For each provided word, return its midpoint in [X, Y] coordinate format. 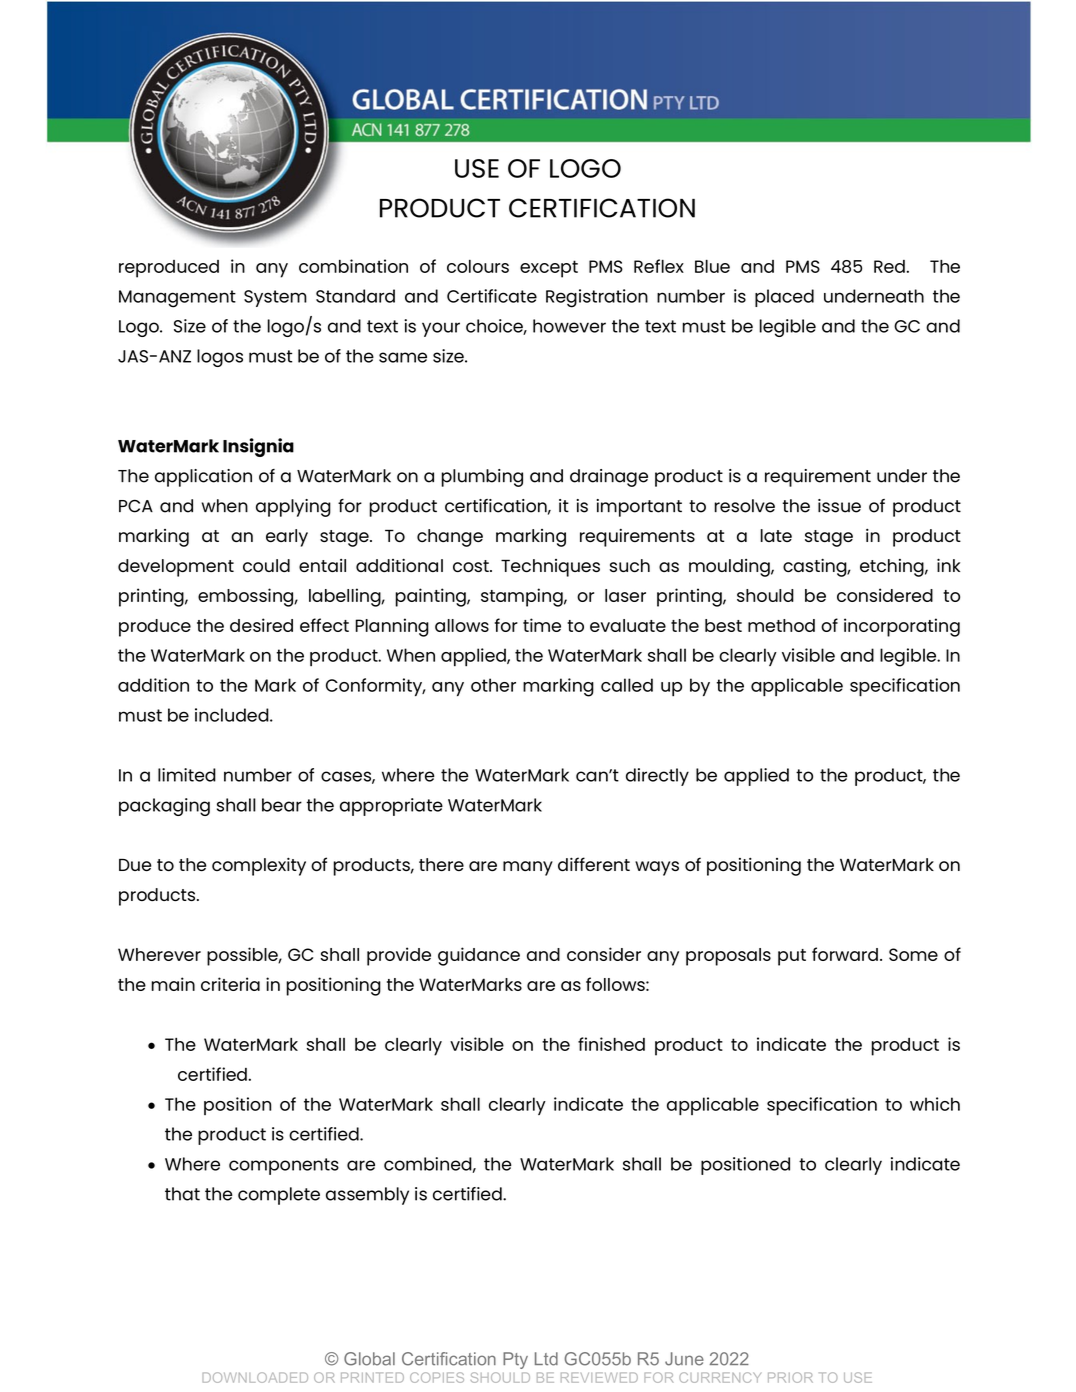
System [275, 298]
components [284, 1166]
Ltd [546, 1359]
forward [845, 954]
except [549, 269]
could [266, 565]
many [528, 868]
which [935, 1104]
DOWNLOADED [255, 1377]
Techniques [550, 568]
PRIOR [790, 1377]
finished [611, 1044]
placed [784, 298]
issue [839, 506]
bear [282, 805]
